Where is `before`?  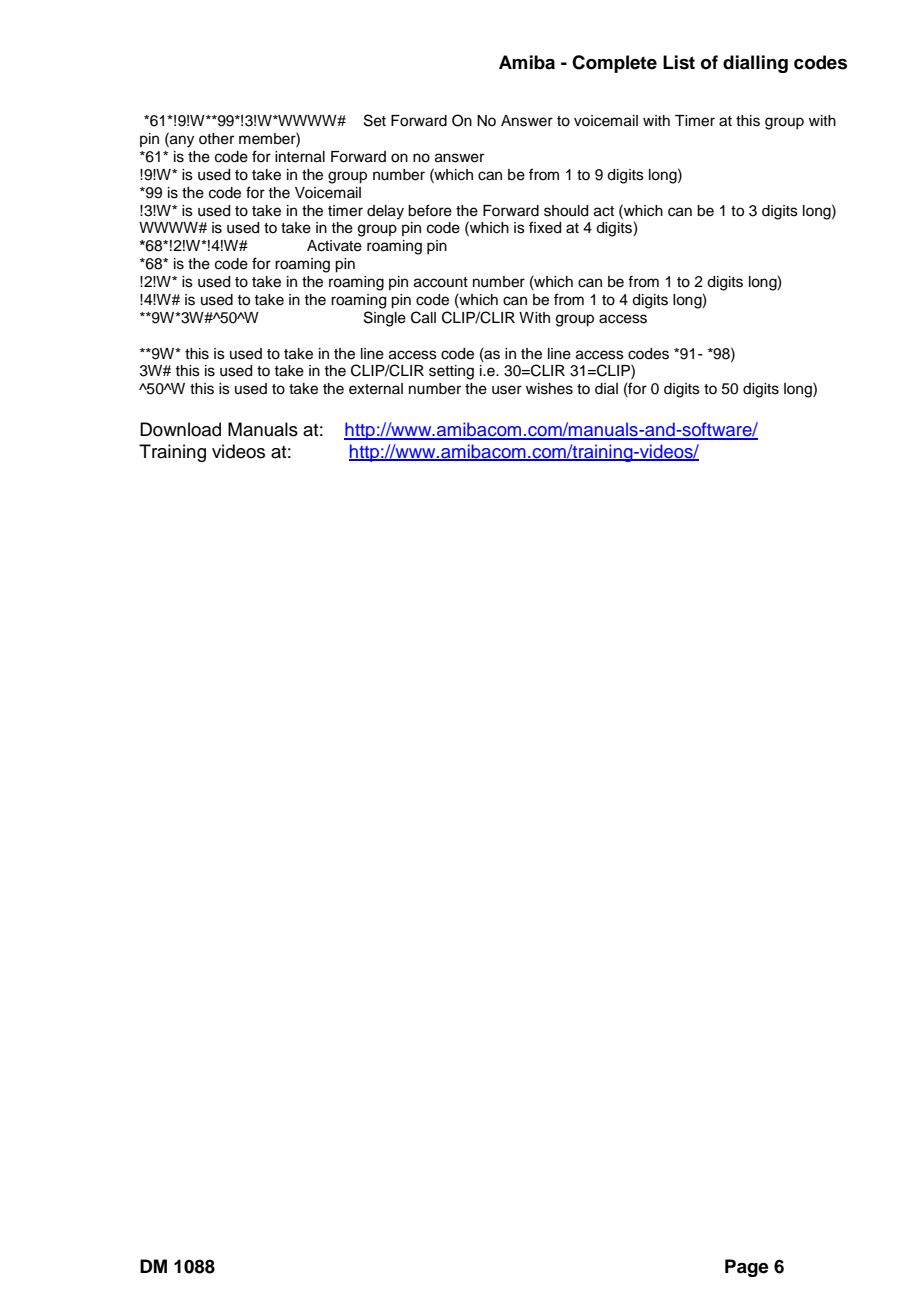
before is located at coordinates (430, 210).
